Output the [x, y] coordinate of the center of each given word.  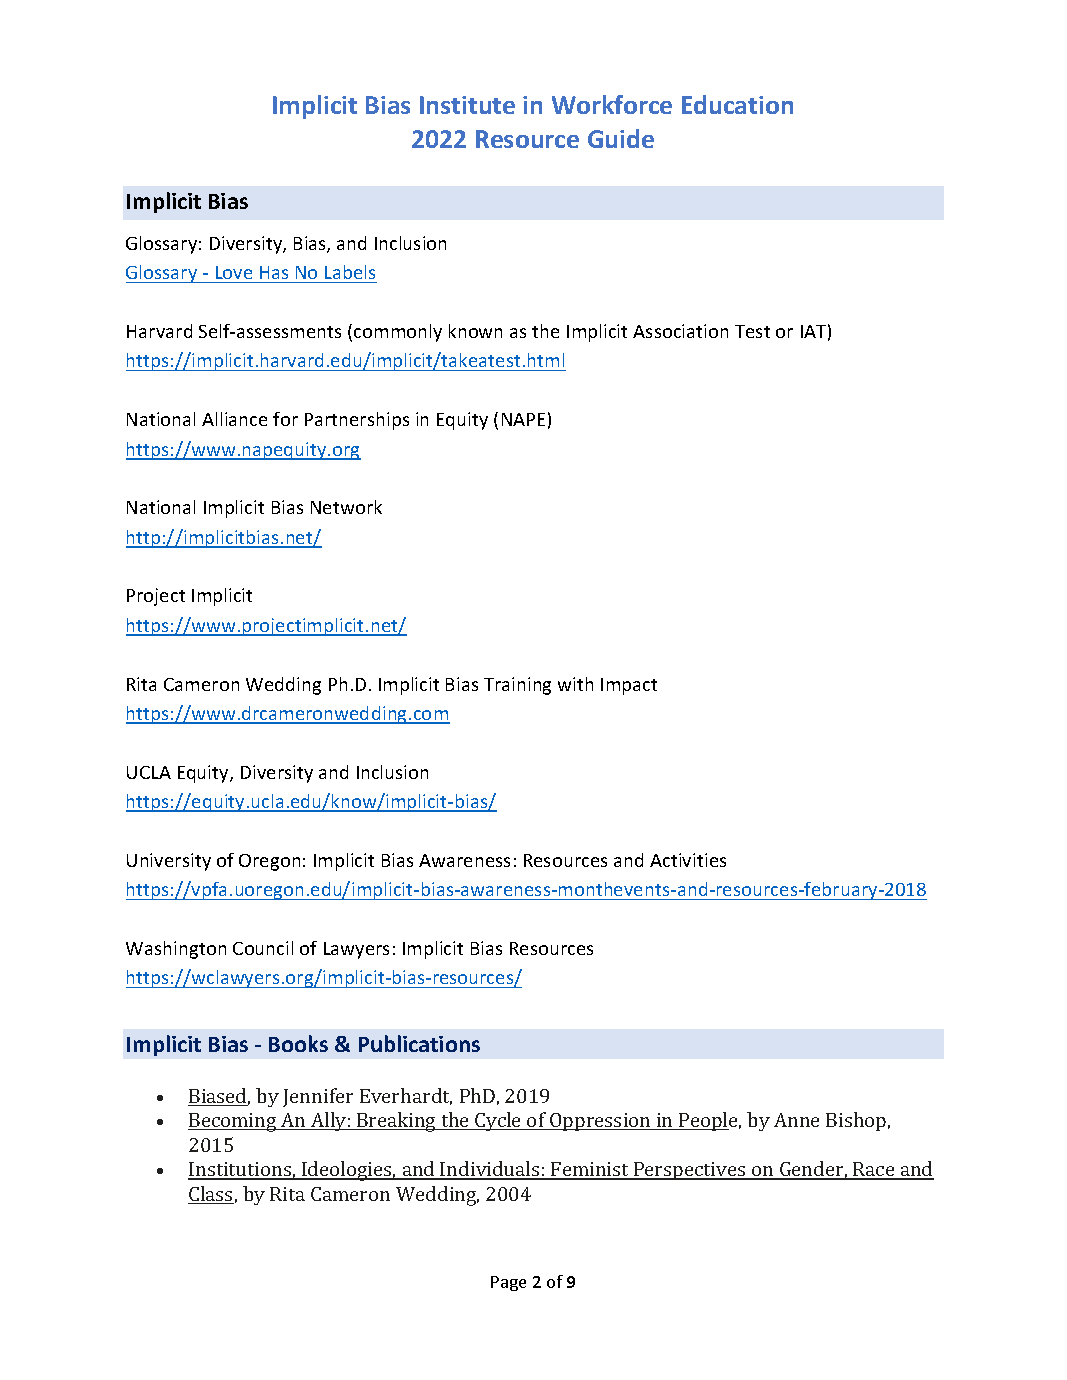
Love [234, 272]
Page [508, 1283]
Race [874, 1171]
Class [211, 1195]
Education [737, 104]
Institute [467, 105]
